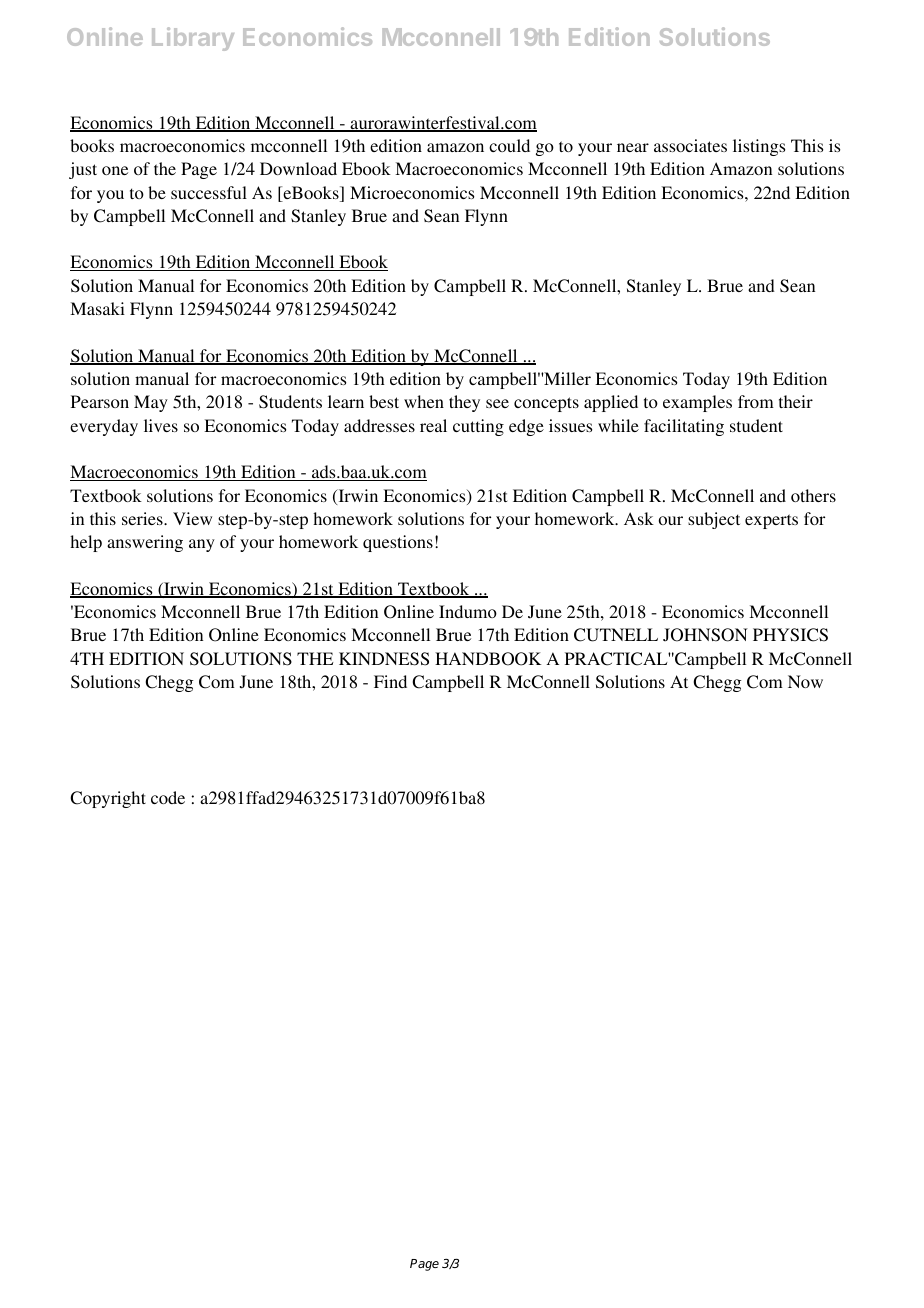 The height and width of the image is (1308, 924). I want to click on could, so click(509, 145).
